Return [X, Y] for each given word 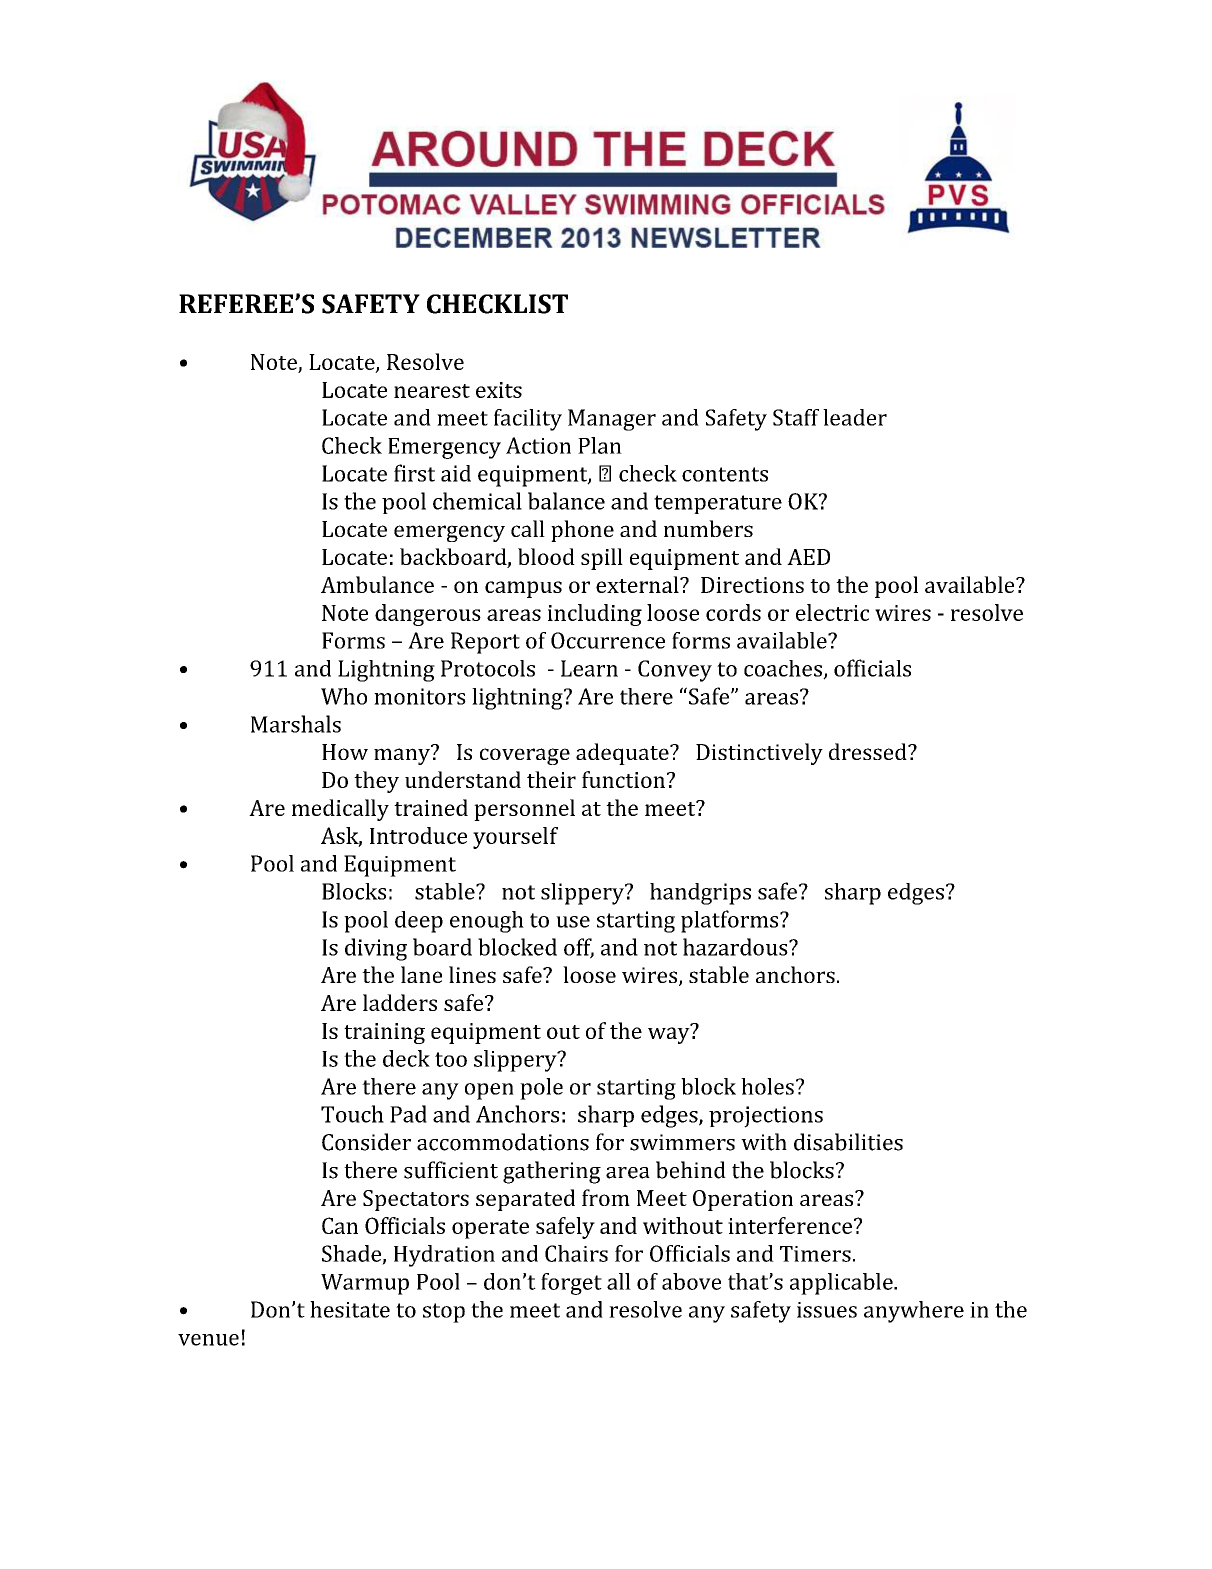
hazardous [736, 947]
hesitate [350, 1309]
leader [855, 417]
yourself [515, 838]
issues [827, 1310]
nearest [432, 391]
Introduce [418, 835]
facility [528, 420]
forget [571, 1284]
